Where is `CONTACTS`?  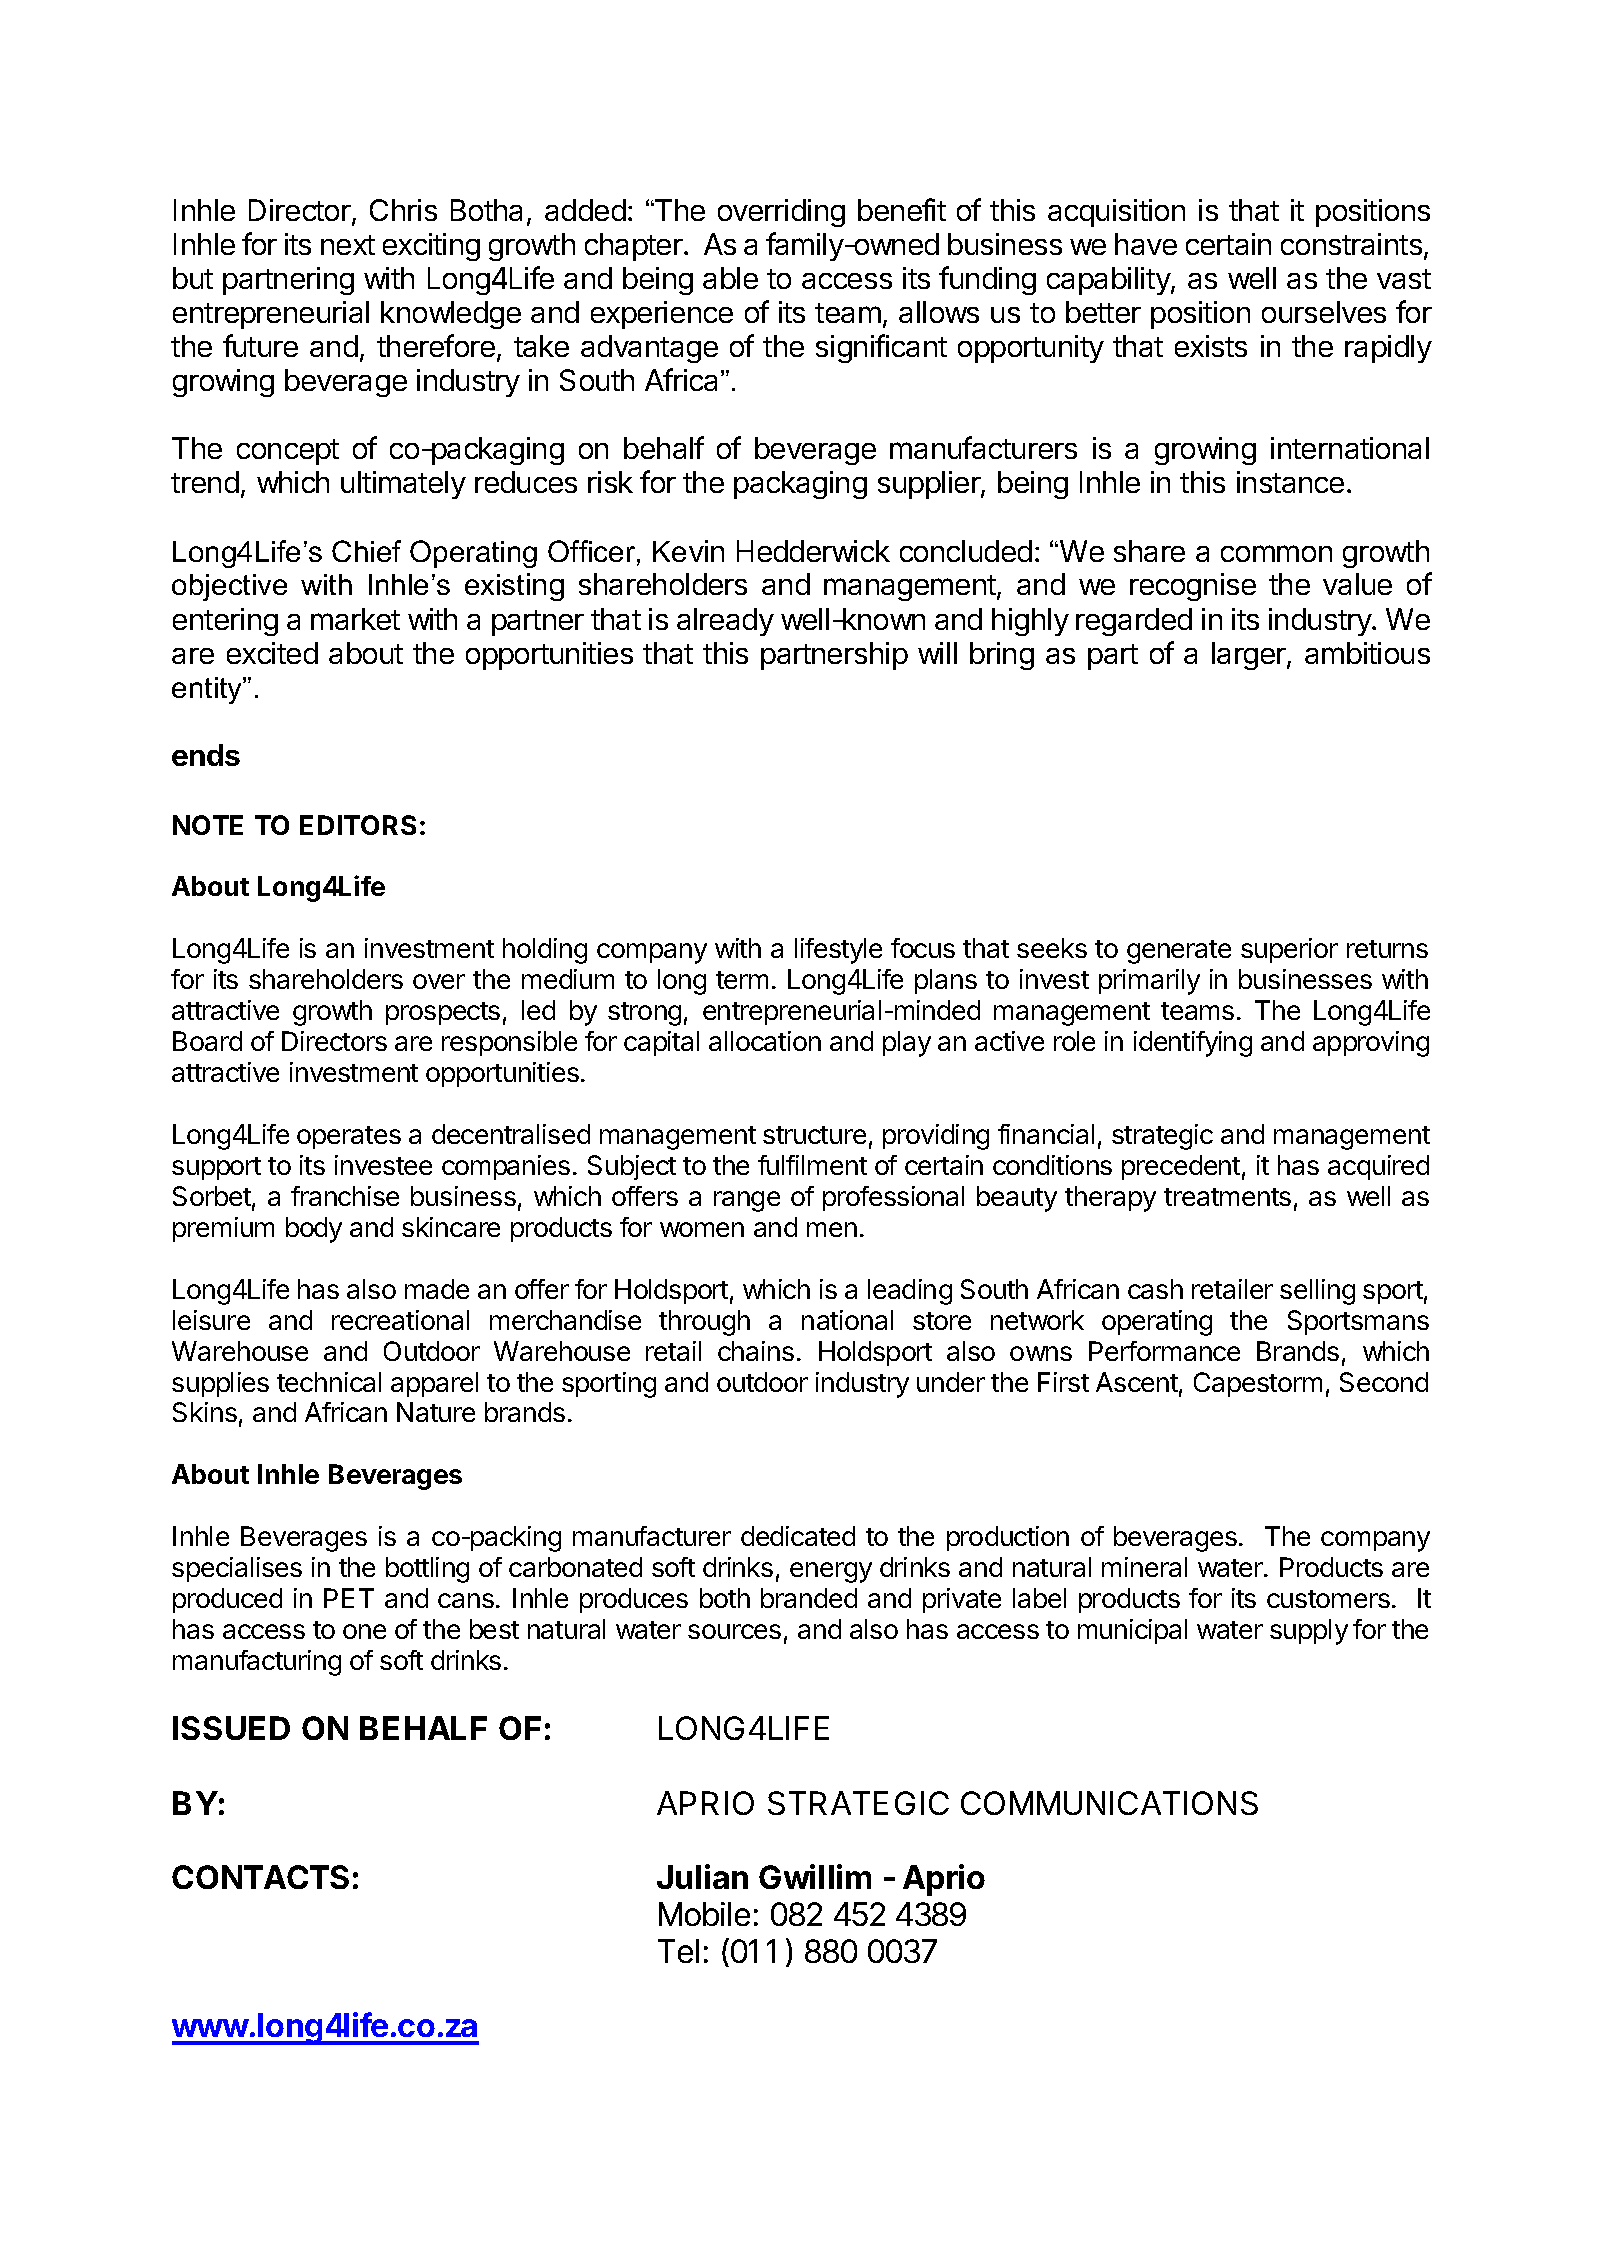 CONTACTS is located at coordinates (260, 1877).
